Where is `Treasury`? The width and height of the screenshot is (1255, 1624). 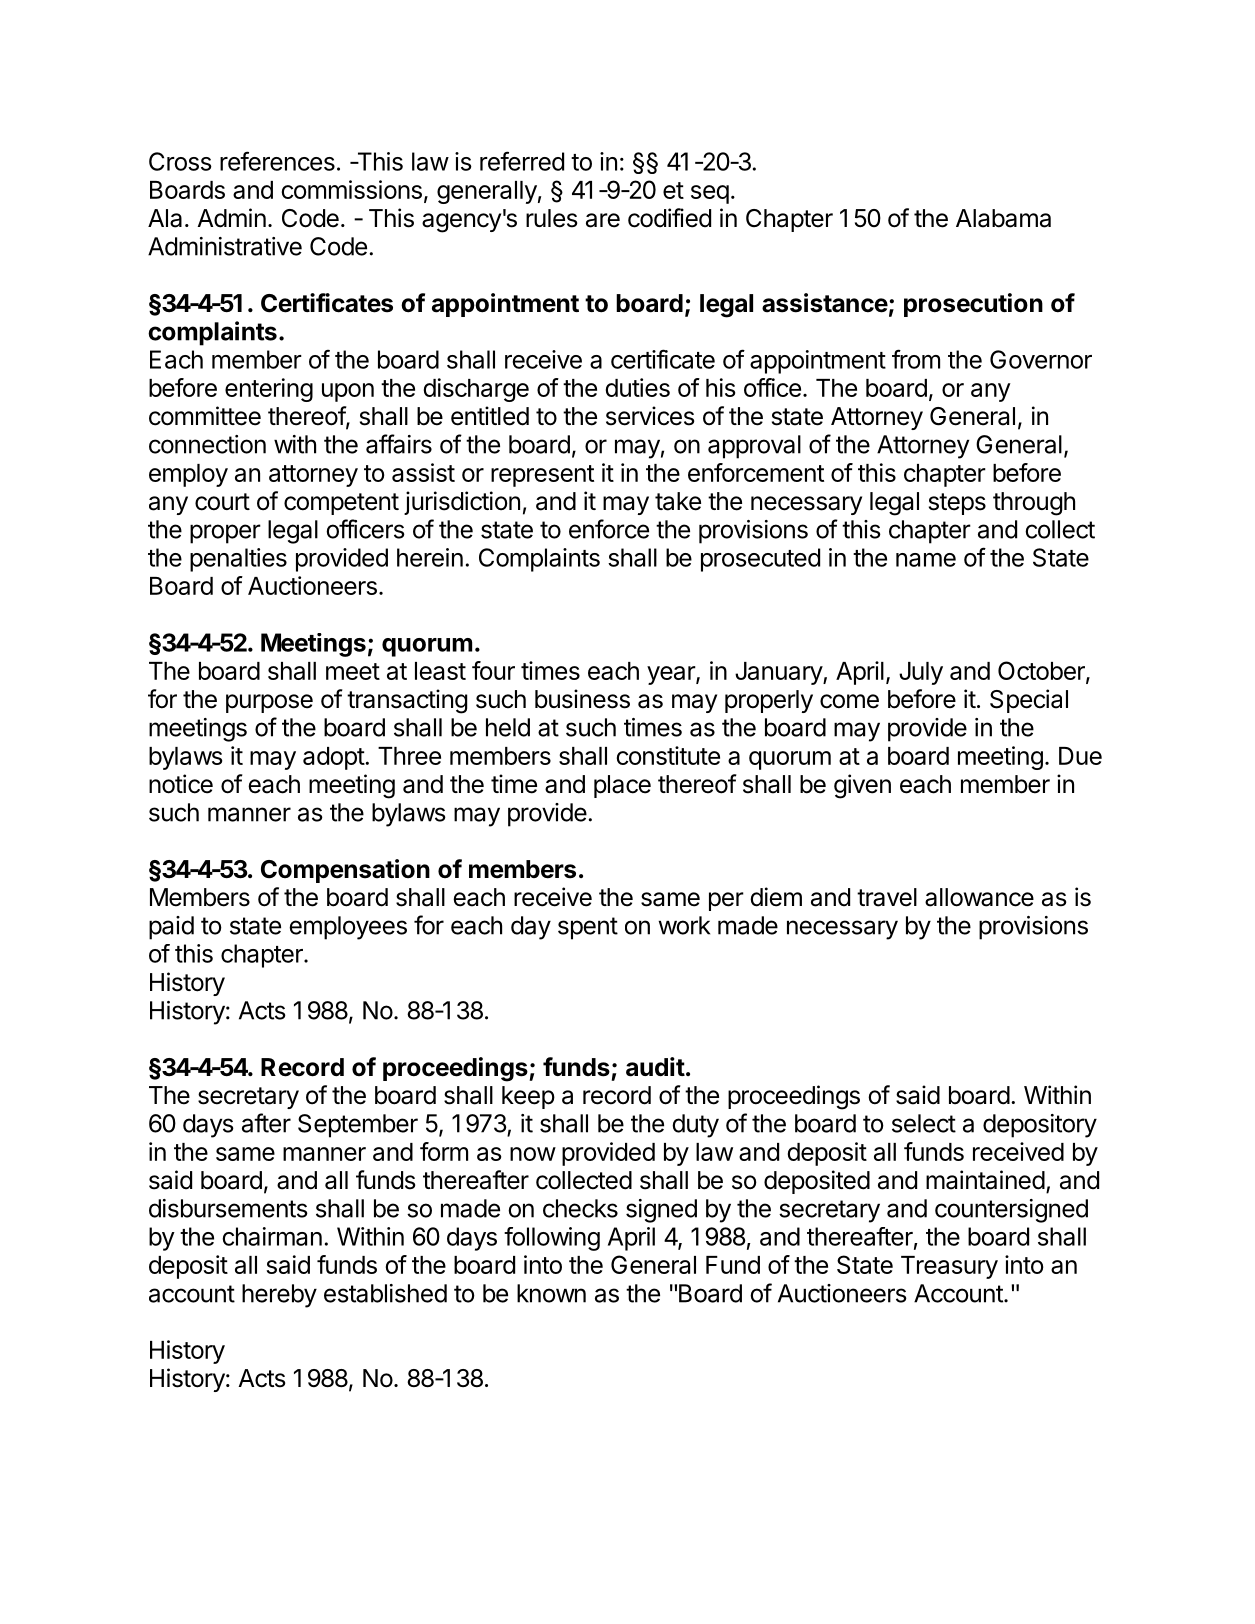
Treasury is located at coordinates (949, 1267).
